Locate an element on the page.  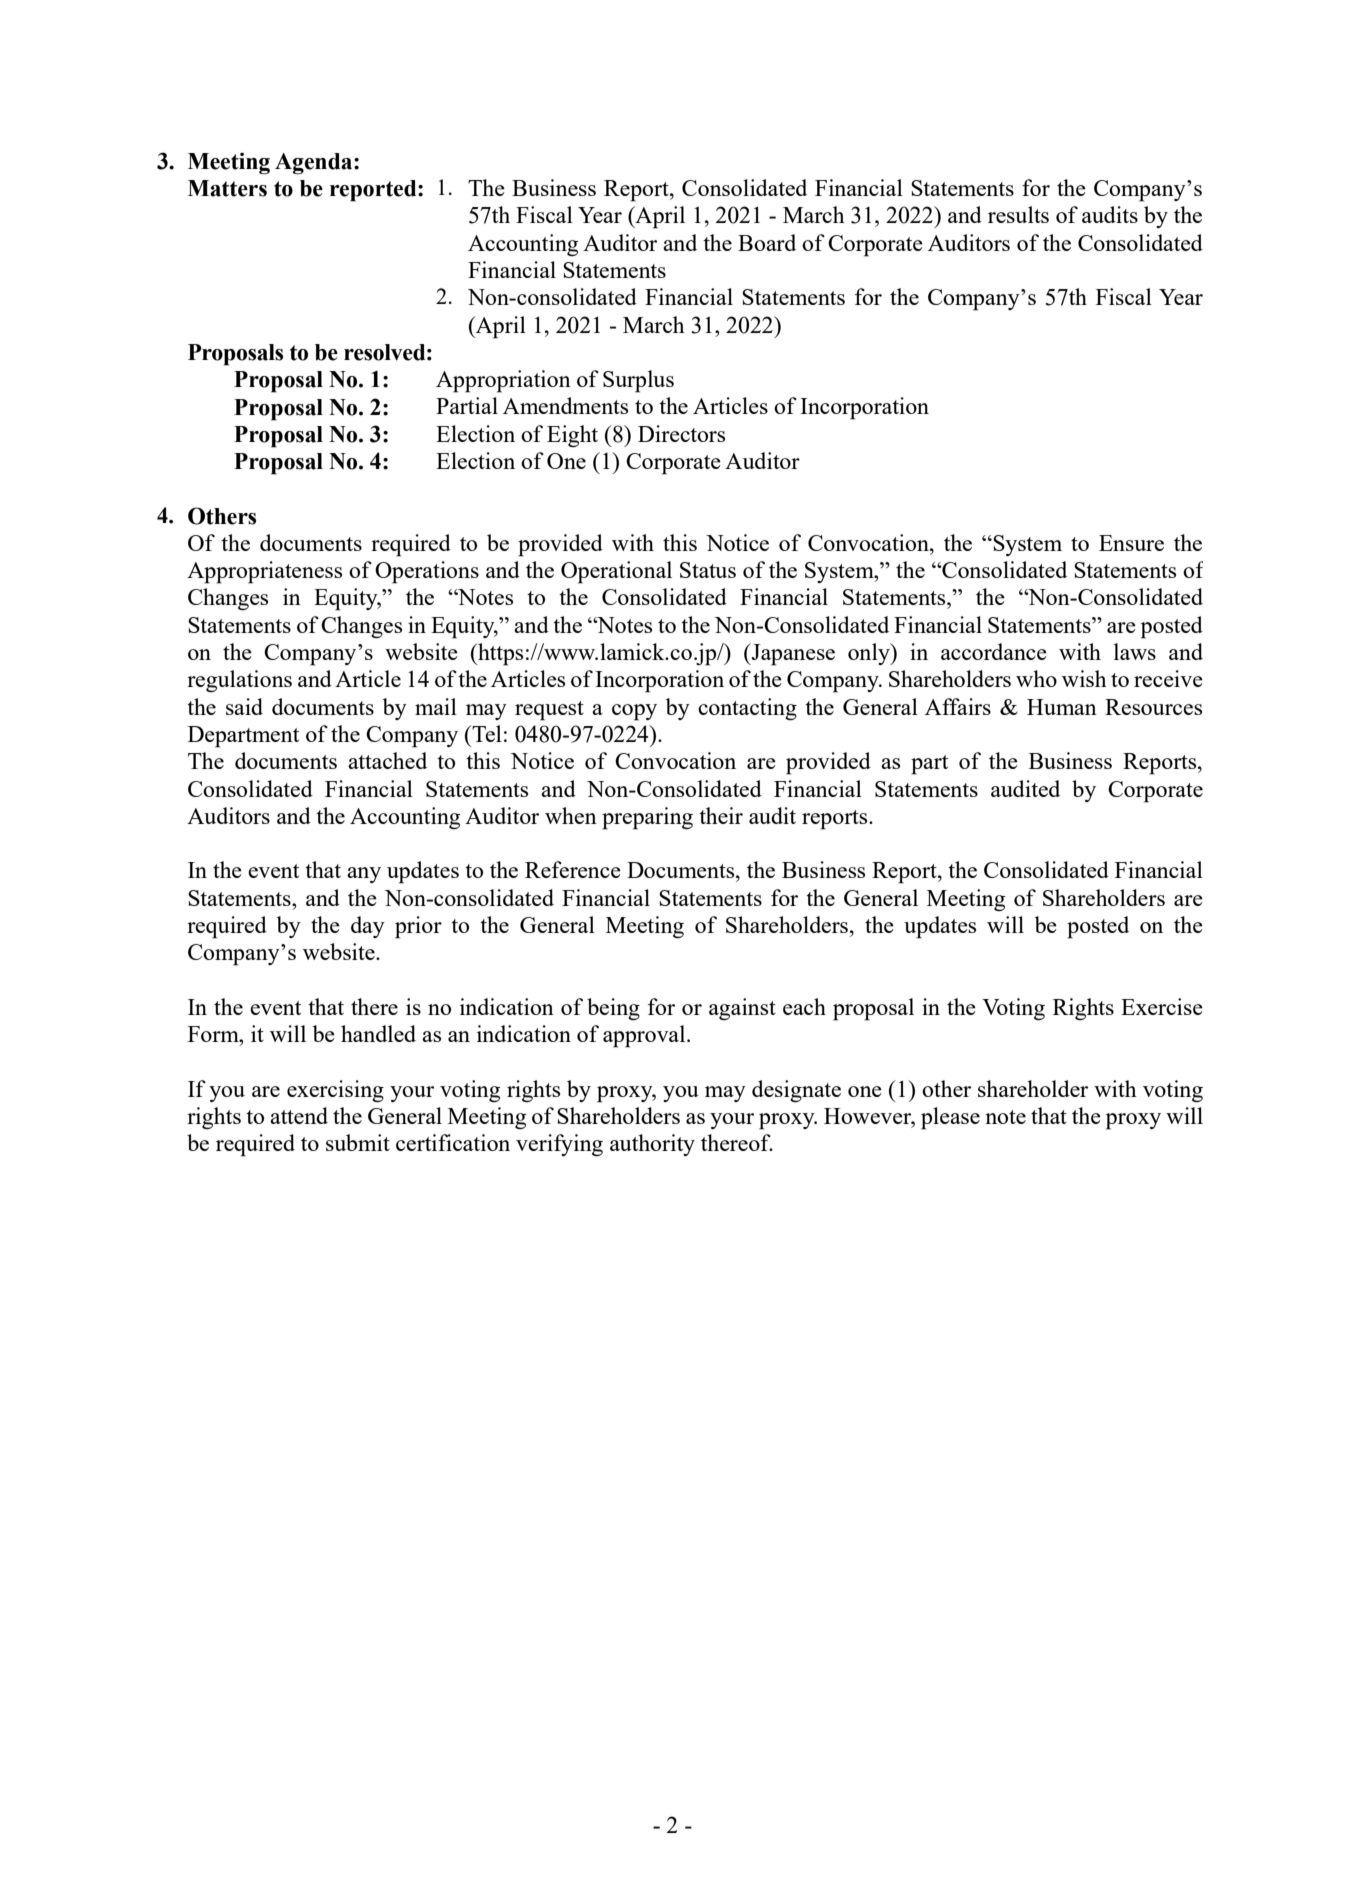
Japanese is located at coordinates (792, 654).
